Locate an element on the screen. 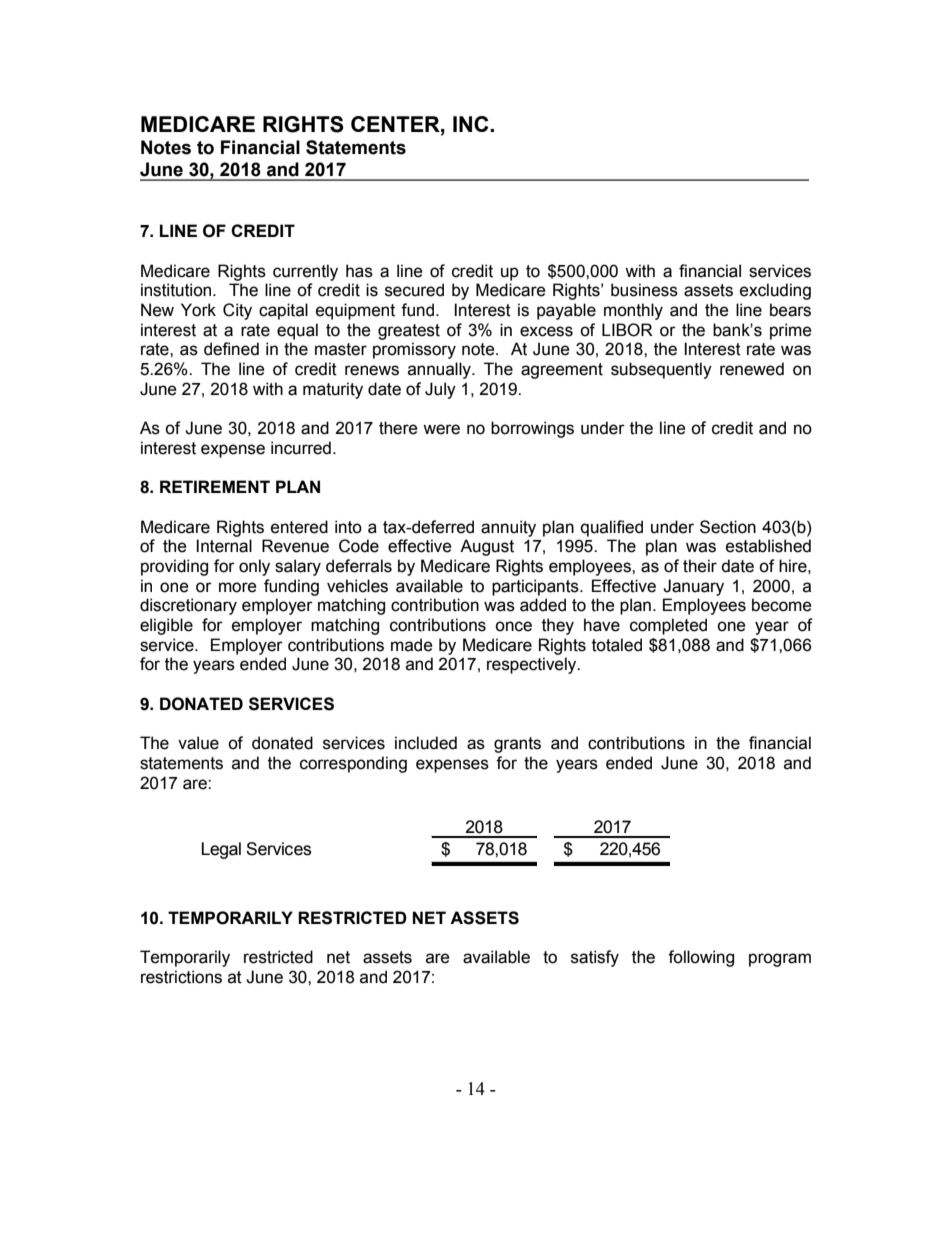 The image size is (952, 1233). annuity is located at coordinates (508, 528).
